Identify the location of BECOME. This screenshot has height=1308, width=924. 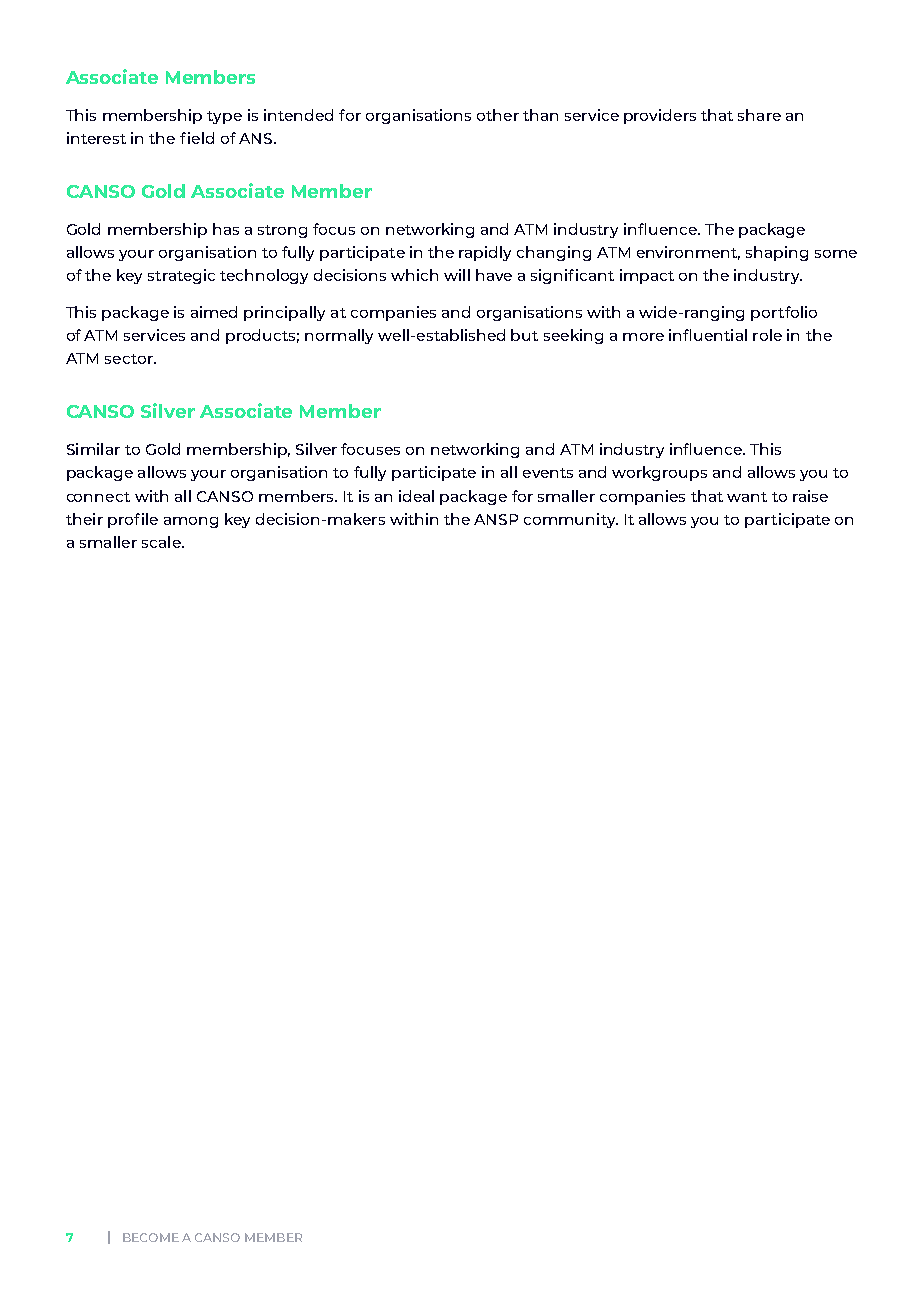
(151, 1237).
